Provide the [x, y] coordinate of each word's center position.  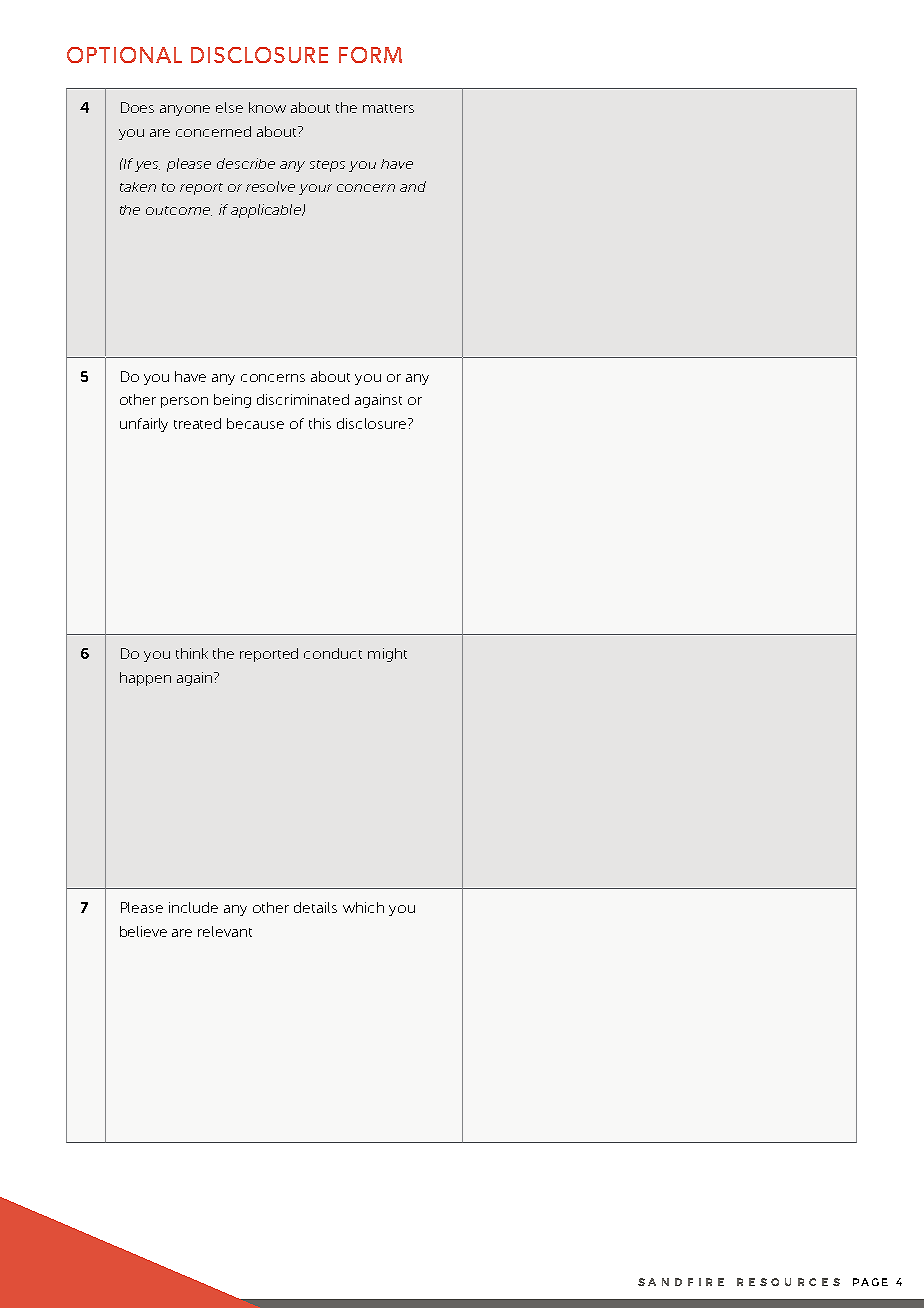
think [192, 653]
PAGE [870, 1282]
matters [388, 108]
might [387, 655]
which [363, 907]
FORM [370, 55]
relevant [225, 931]
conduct [333, 653]
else [229, 107]
